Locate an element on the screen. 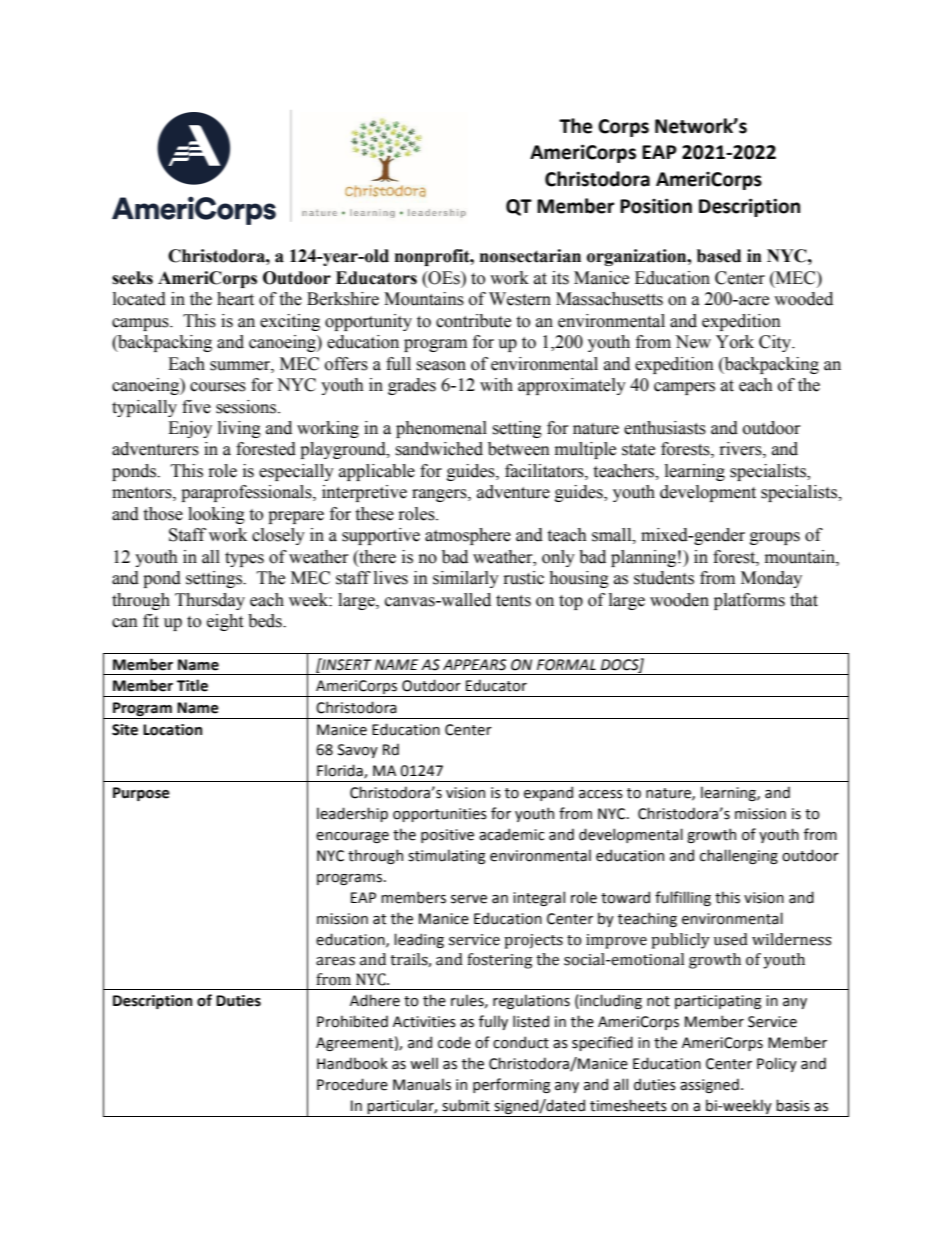  Title is located at coordinates (192, 685).
